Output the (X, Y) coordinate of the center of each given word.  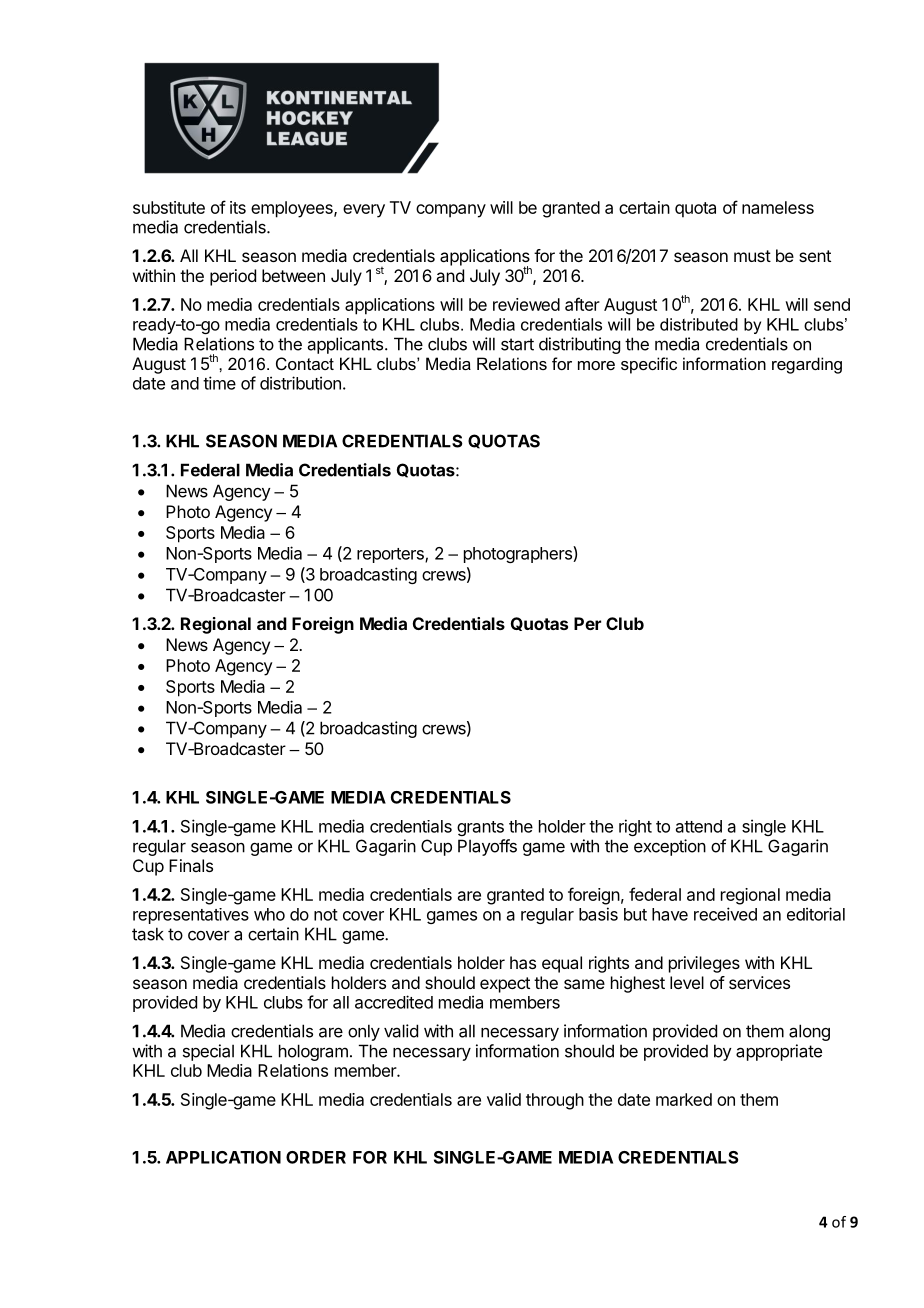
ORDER (316, 1157)
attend (699, 826)
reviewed (526, 304)
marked (684, 1099)
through (555, 1101)
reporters (391, 555)
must (752, 256)
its (238, 207)
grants (480, 828)
